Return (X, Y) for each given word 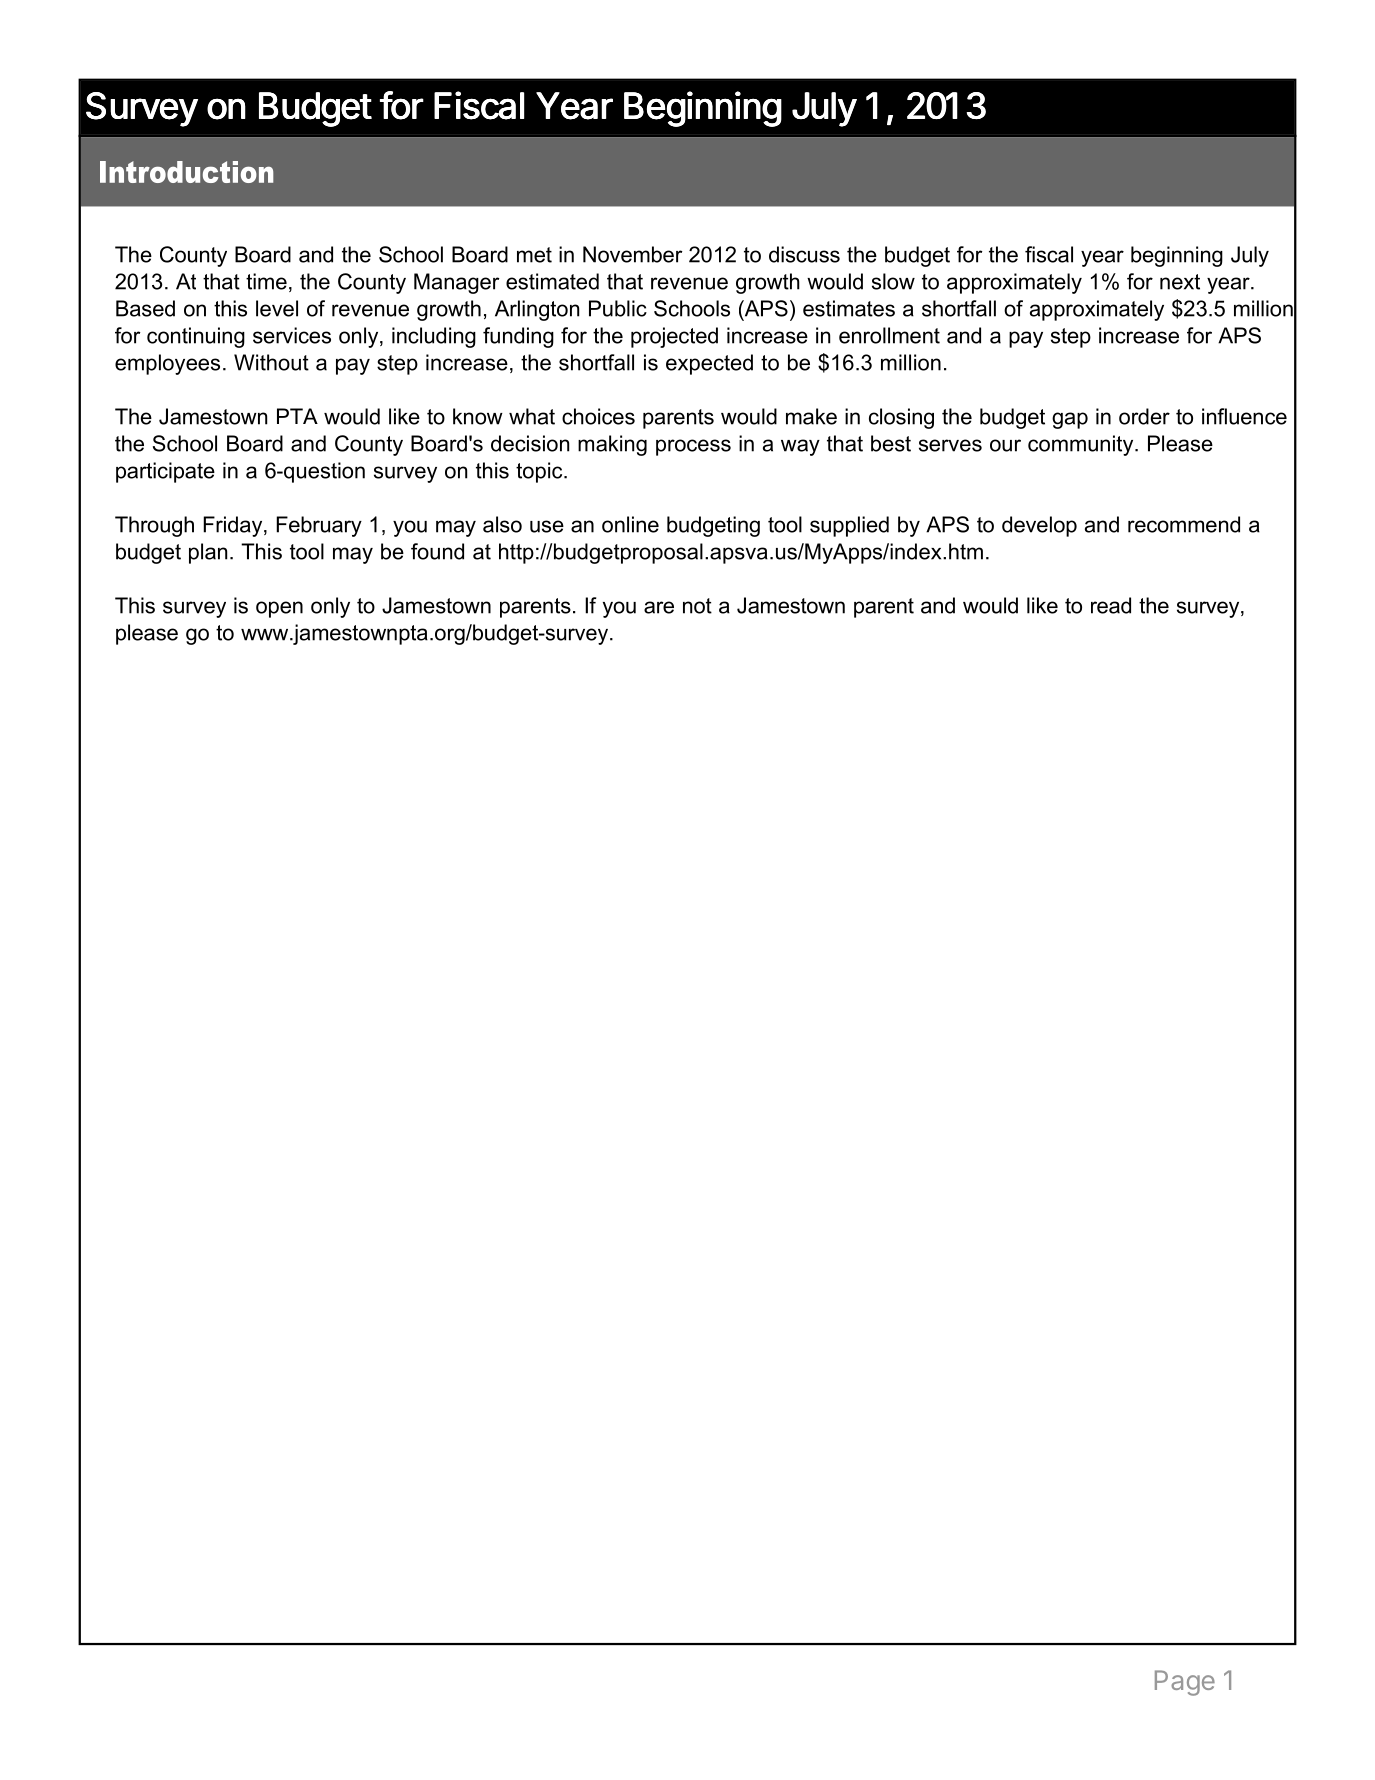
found (437, 551)
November (633, 254)
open (279, 609)
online (630, 524)
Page (1185, 1683)
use (547, 526)
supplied (849, 526)
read (1111, 605)
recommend (1184, 524)
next (1180, 282)
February (319, 526)
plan (208, 553)
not (697, 606)
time (266, 281)
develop (1039, 526)
